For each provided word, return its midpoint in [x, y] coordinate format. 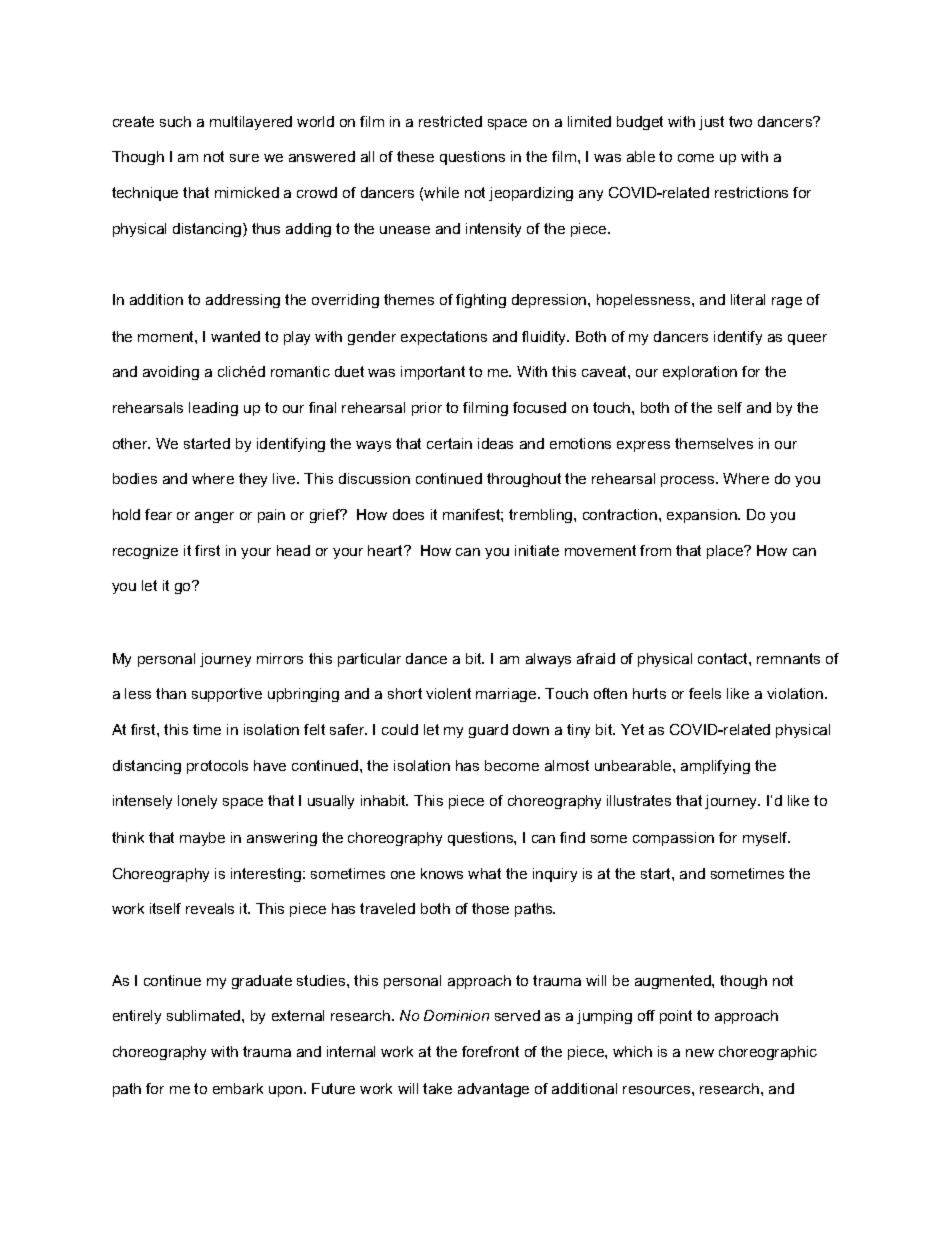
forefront [490, 1051]
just [711, 123]
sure [244, 158]
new [700, 1053]
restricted [450, 121]
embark [238, 1088]
